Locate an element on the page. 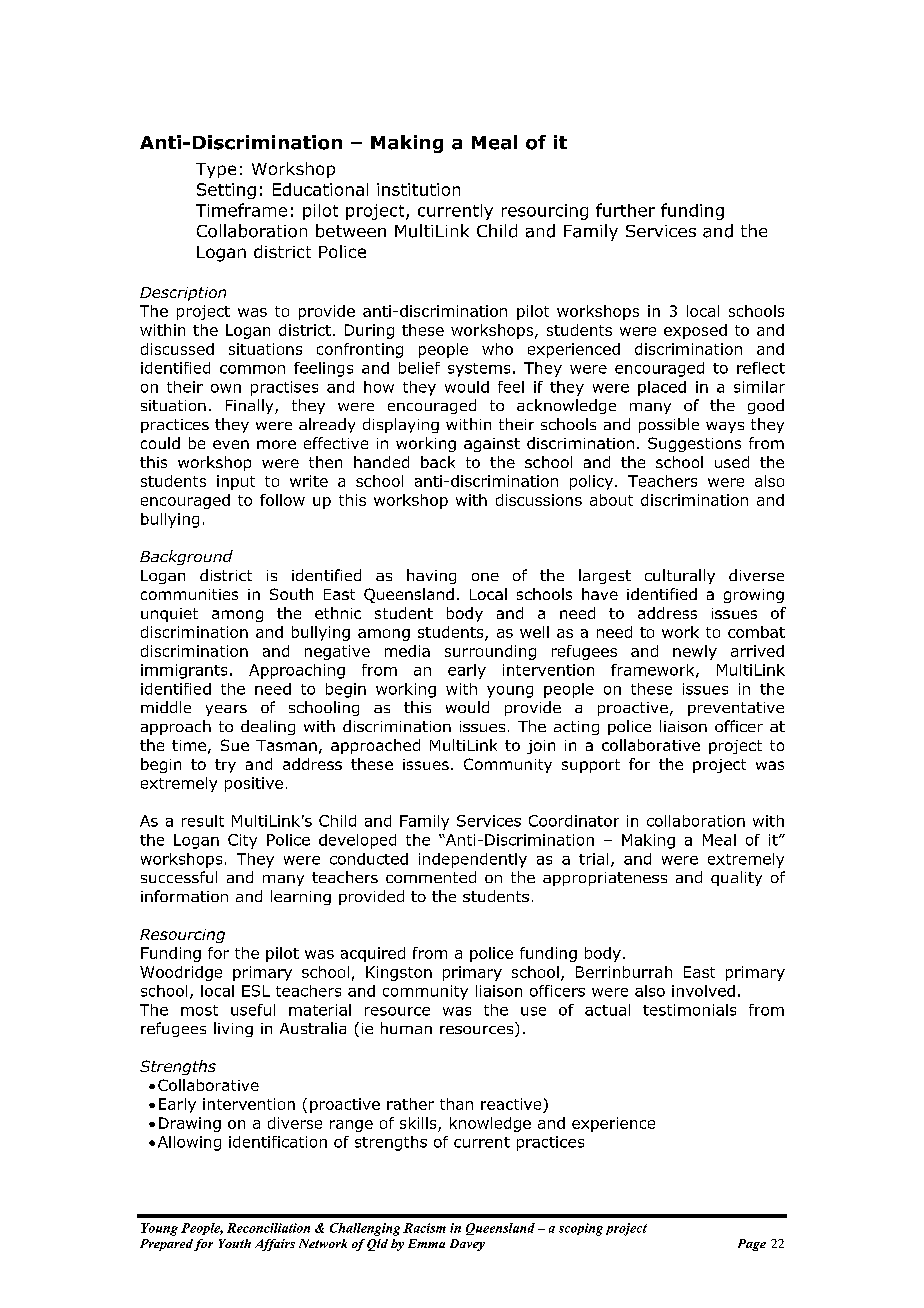 The image size is (924, 1308). independently is located at coordinates (473, 860).
